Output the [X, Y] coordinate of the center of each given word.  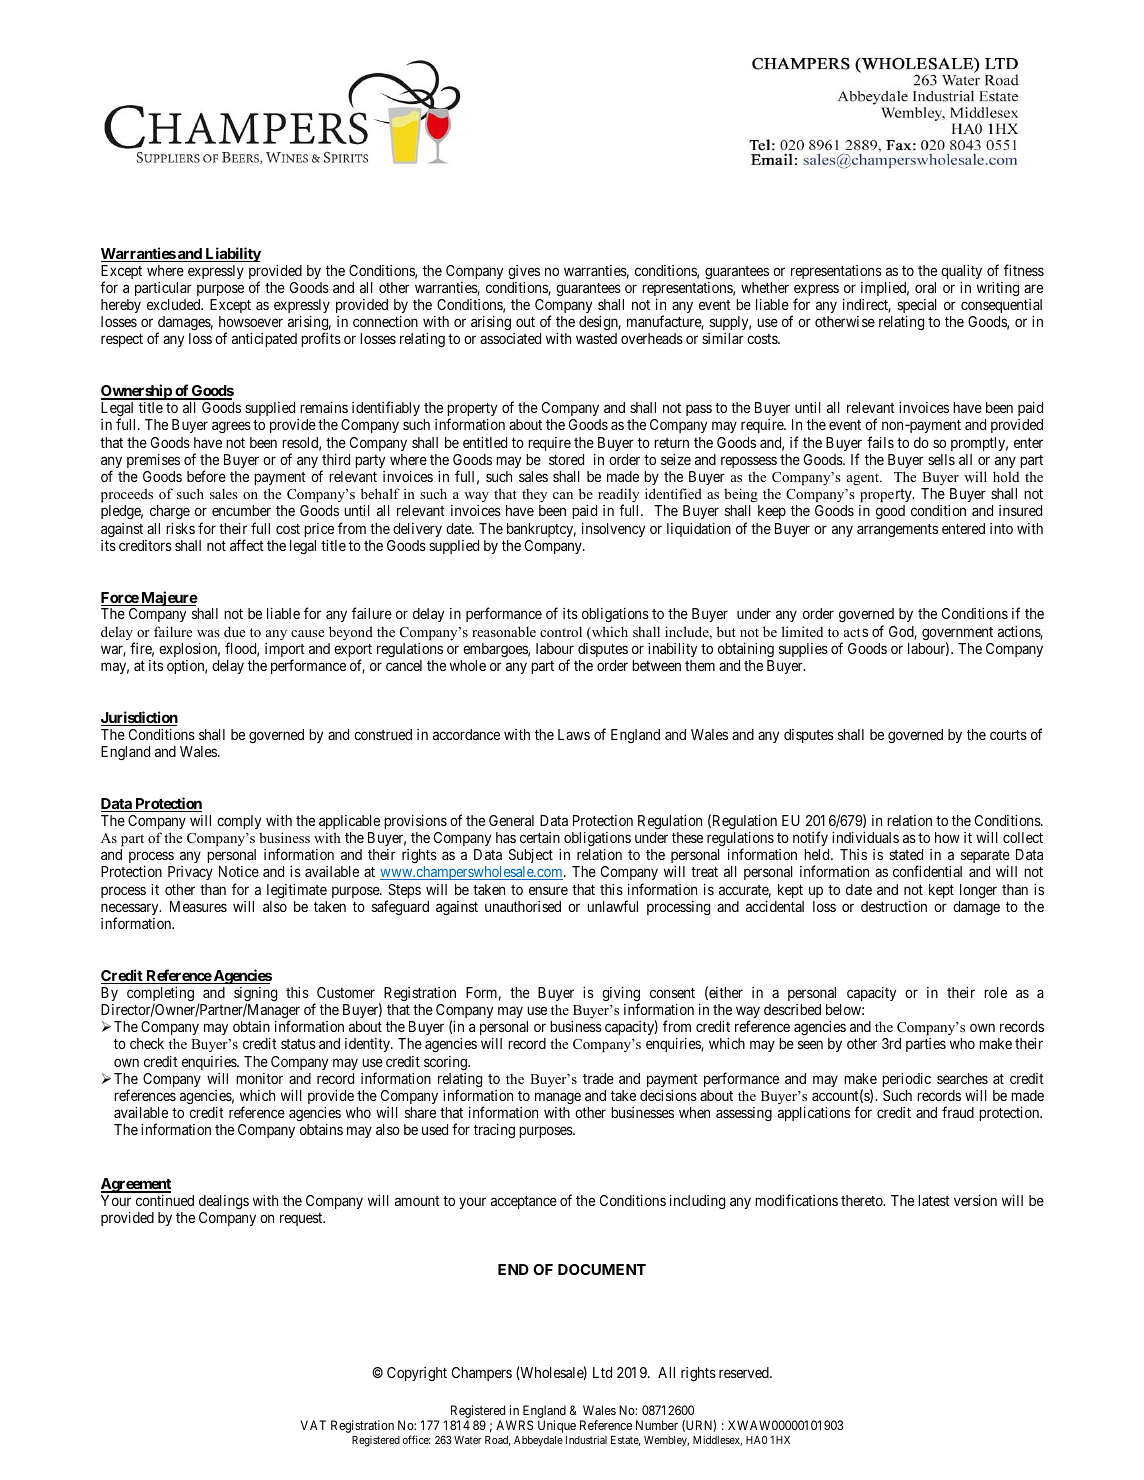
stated [906, 854]
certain [540, 837]
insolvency [613, 530]
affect [247, 545]
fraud [958, 1112]
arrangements [897, 530]
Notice [239, 871]
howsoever [251, 321]
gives [524, 272]
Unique [557, 1426]
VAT [313, 1425]
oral [925, 287]
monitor [259, 1078]
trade [598, 1078]
